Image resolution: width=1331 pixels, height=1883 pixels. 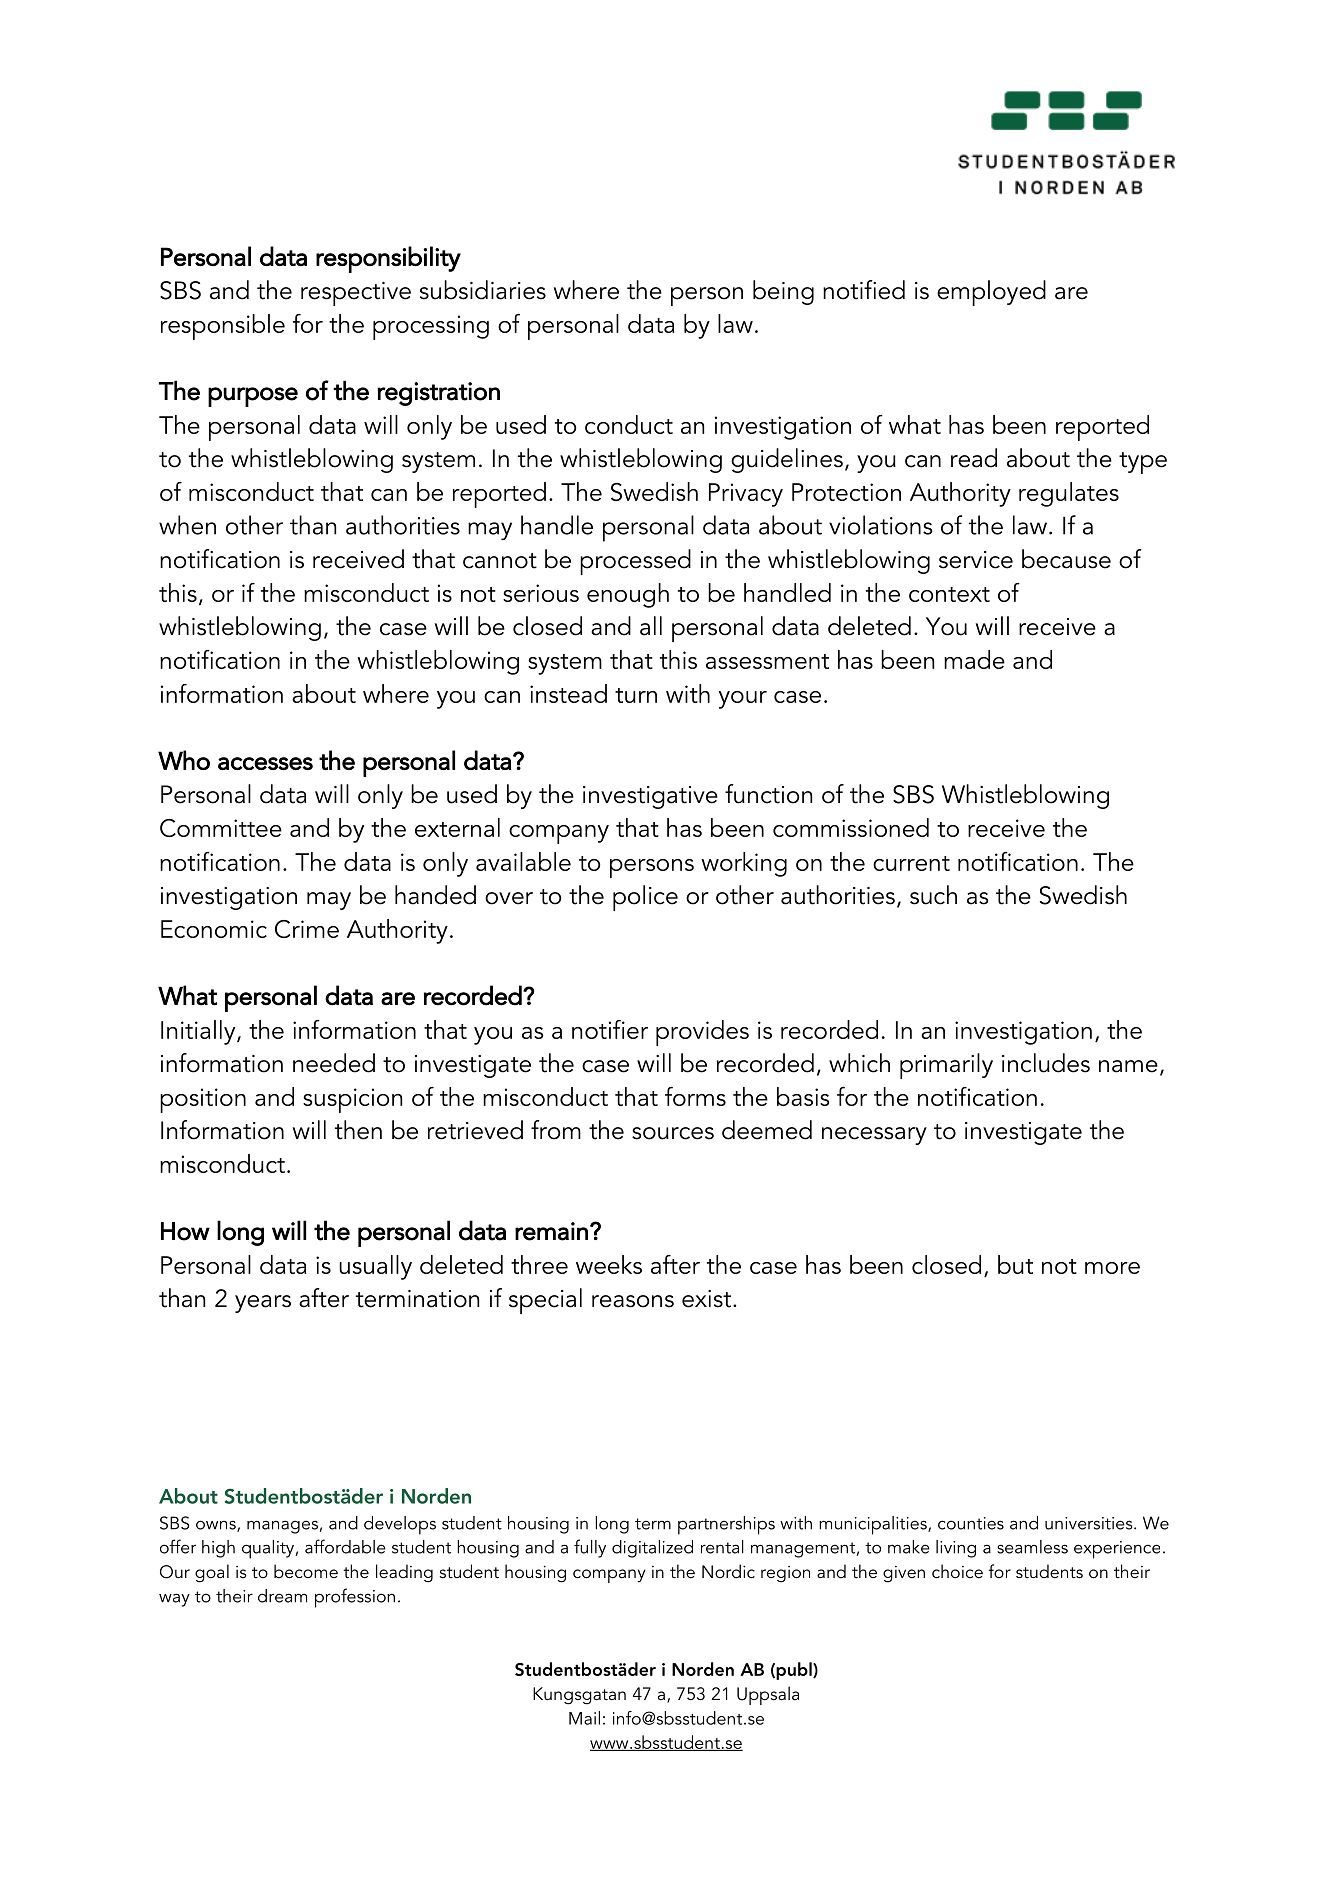 I want to click on sources, so click(x=673, y=1133).
